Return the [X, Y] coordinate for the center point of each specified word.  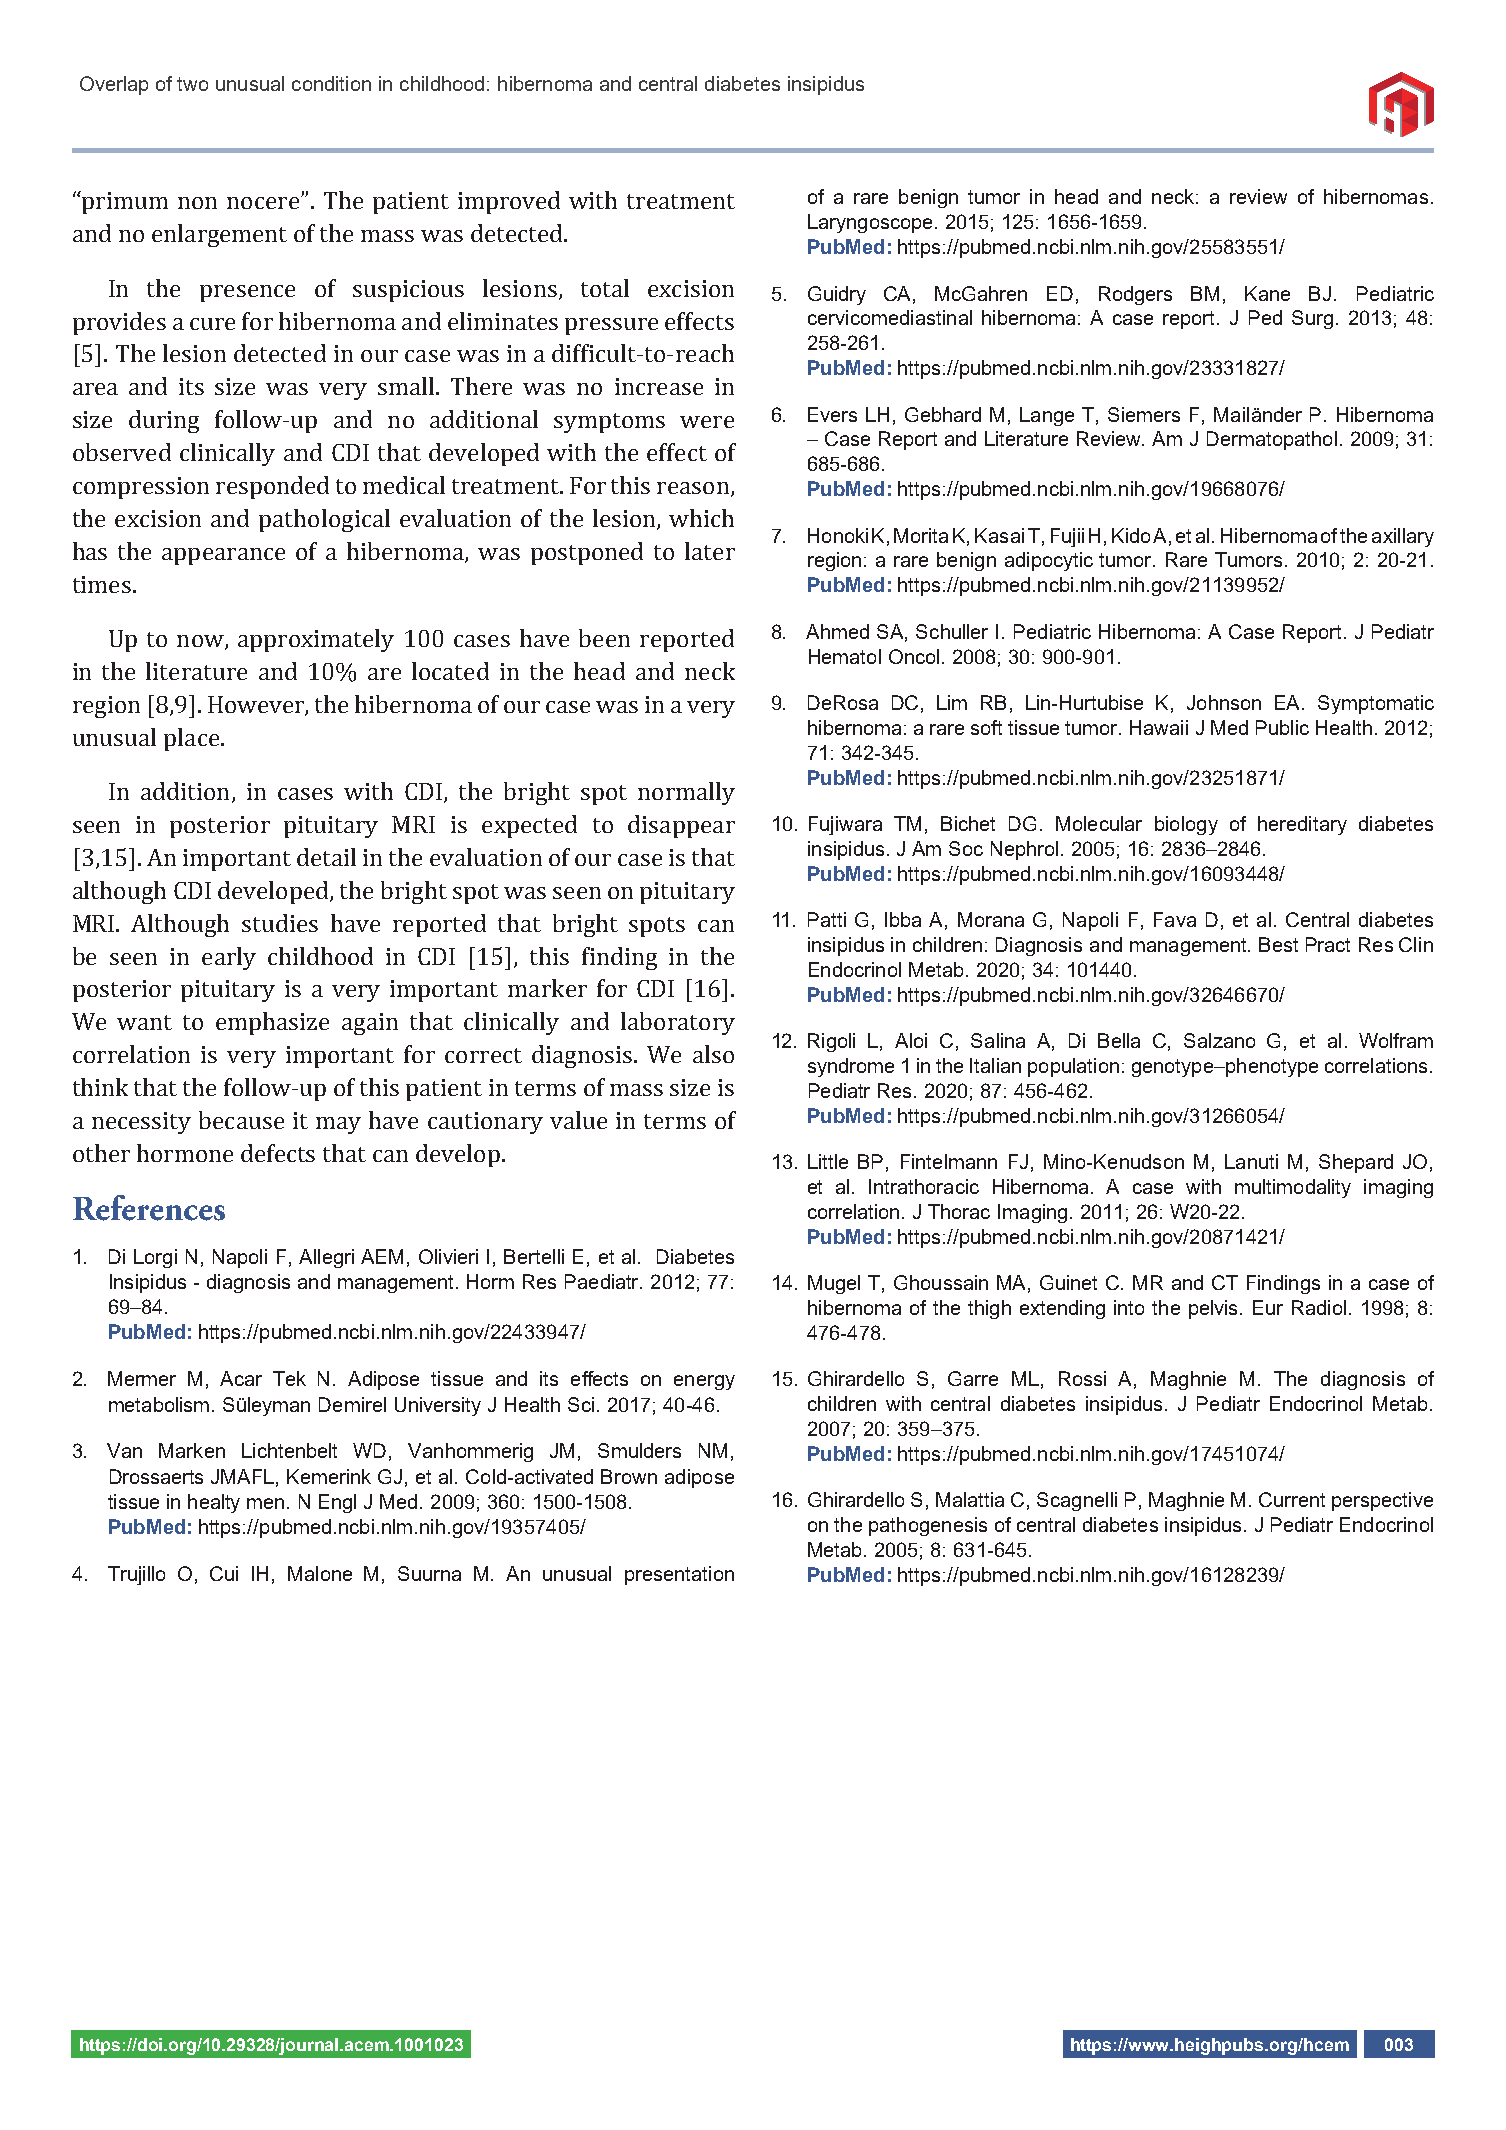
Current [1292, 1499]
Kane [1267, 293]
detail [326, 857]
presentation [679, 1575]
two [192, 84]
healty [214, 1503]
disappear [681, 826]
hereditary [1302, 825]
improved [509, 202]
